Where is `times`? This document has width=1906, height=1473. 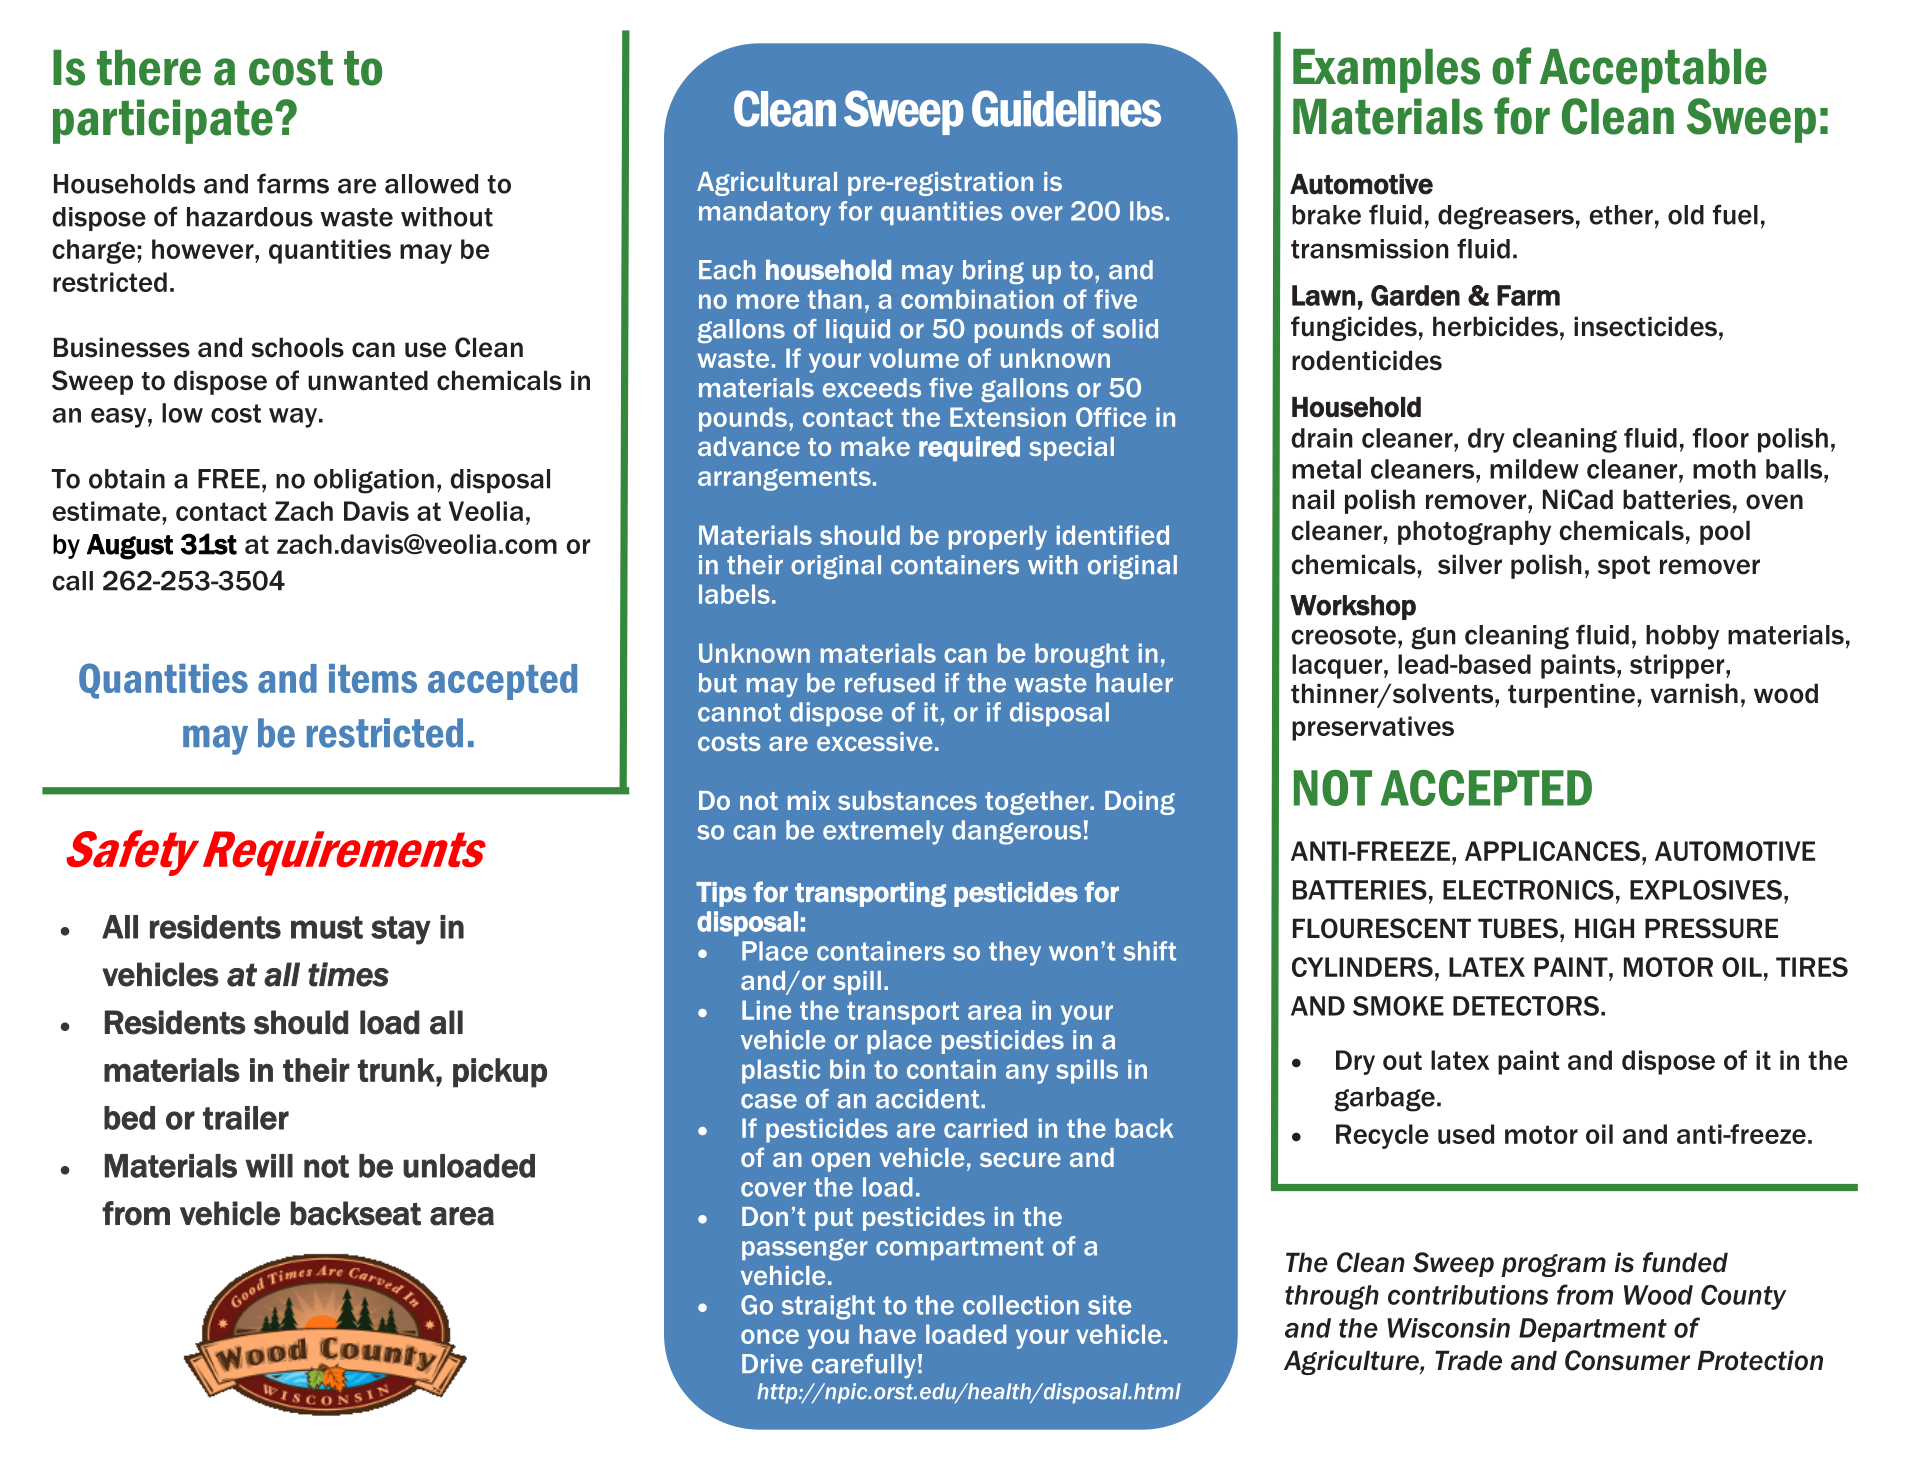
times is located at coordinates (348, 974).
